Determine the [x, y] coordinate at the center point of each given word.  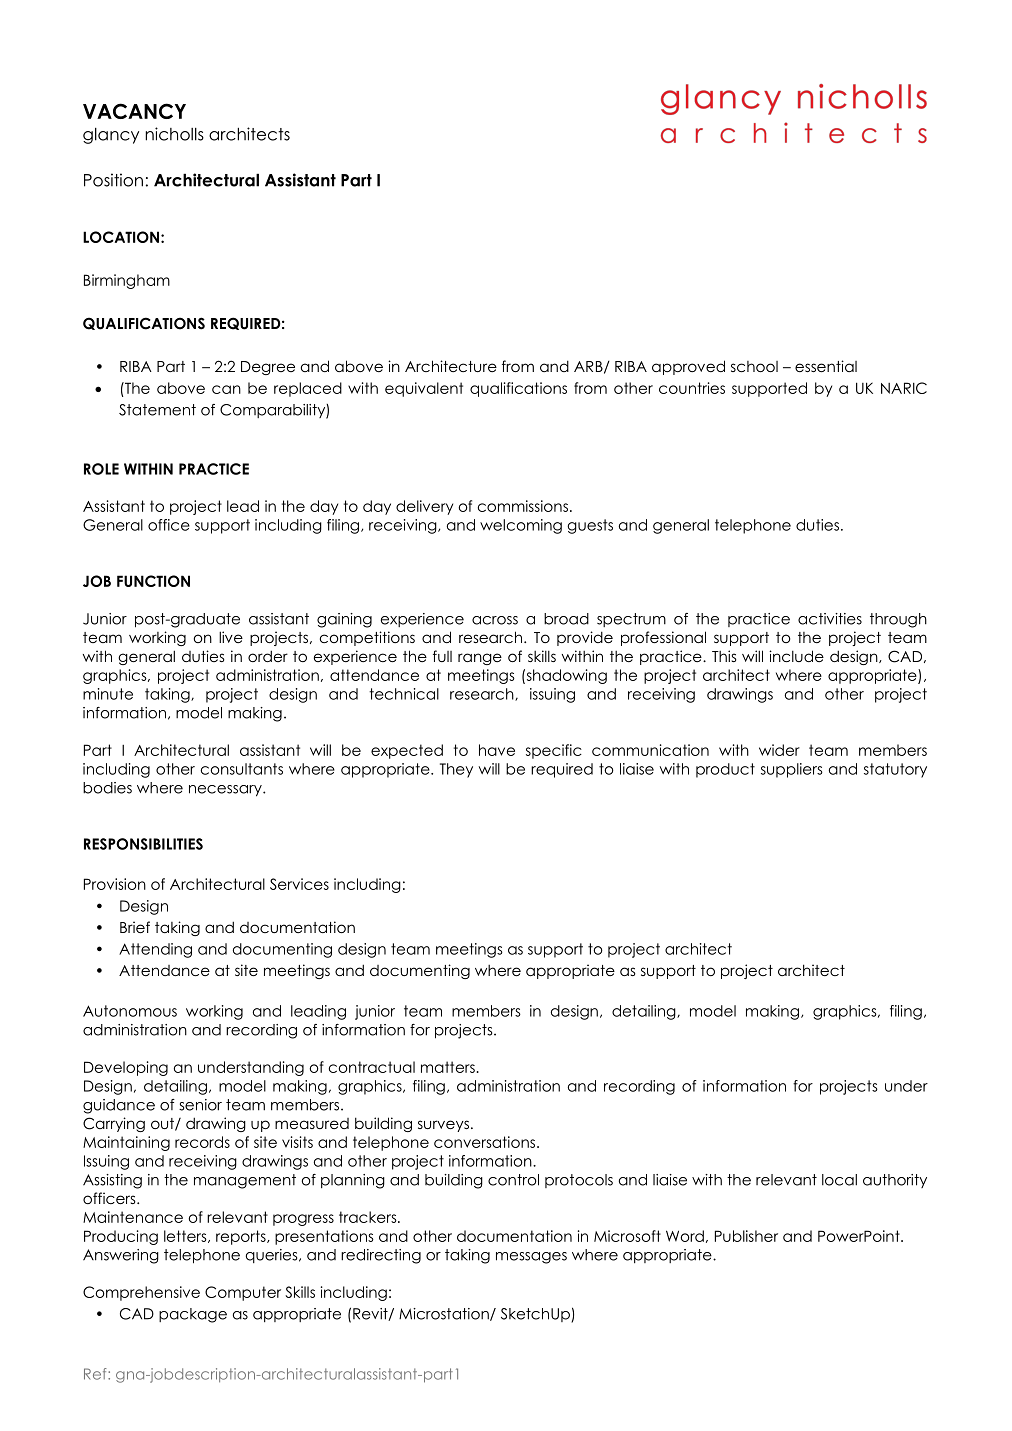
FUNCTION [153, 581]
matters [448, 1067]
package [193, 1315]
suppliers [792, 770]
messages [531, 1258]
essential [826, 366]
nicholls [174, 134]
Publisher [746, 1236]
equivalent [424, 389]
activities [830, 619]
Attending [155, 950]
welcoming [521, 526]
